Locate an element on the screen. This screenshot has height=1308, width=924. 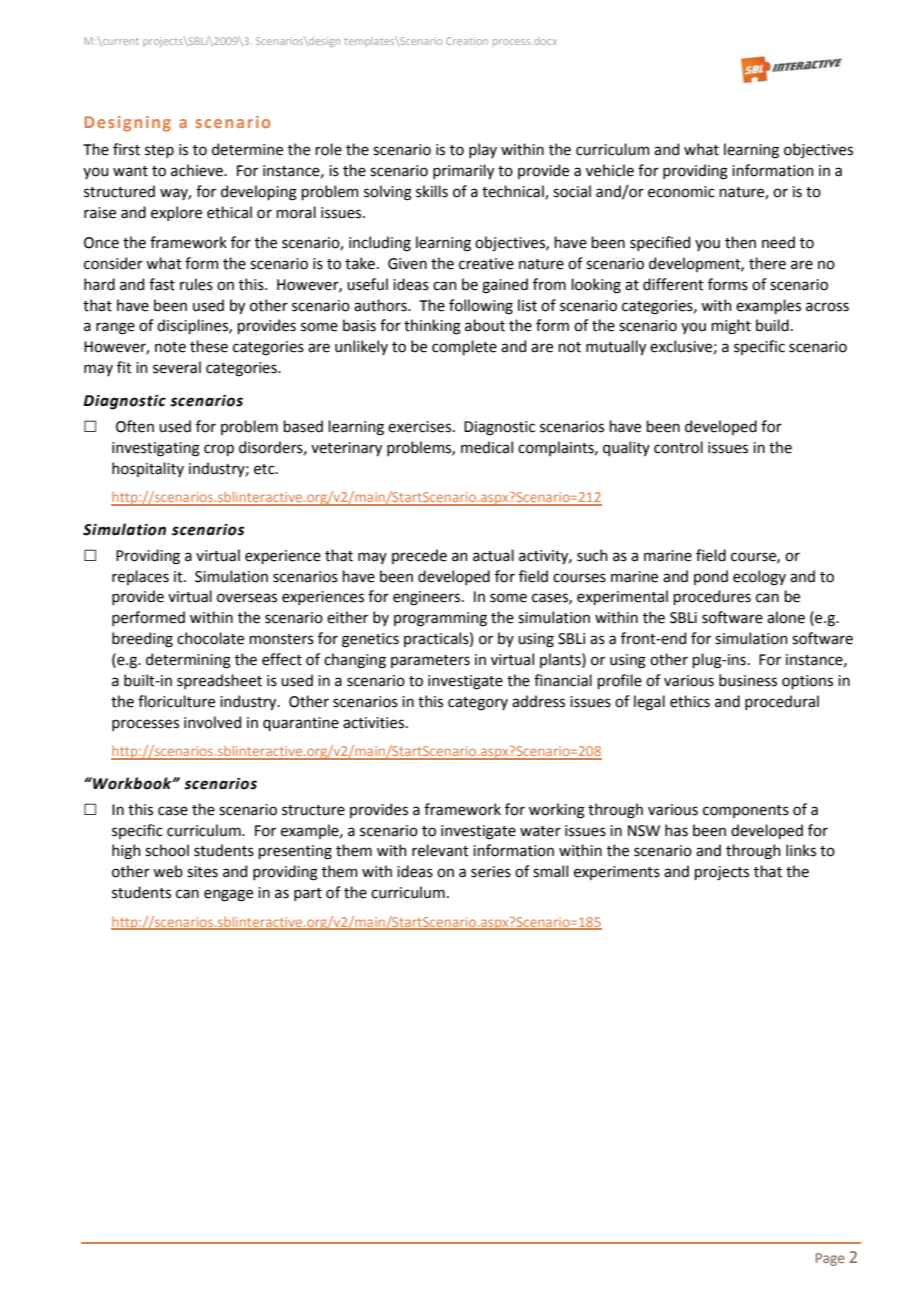
step is located at coordinates (159, 151).
